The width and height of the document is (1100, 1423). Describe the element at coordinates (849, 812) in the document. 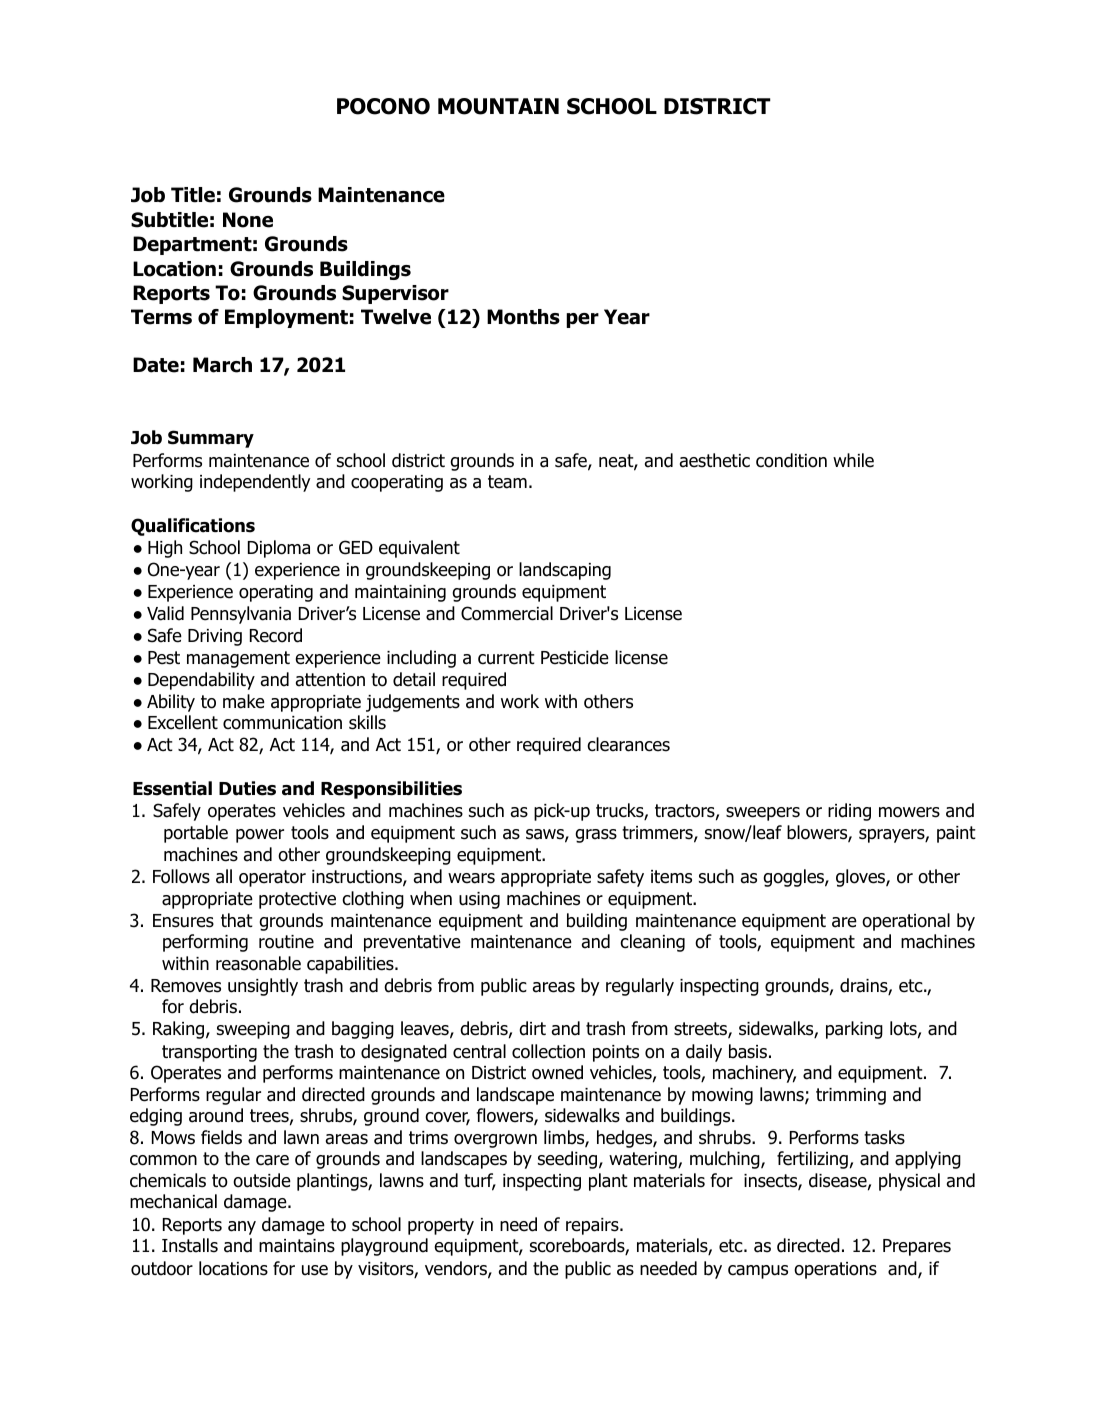

I see `riding` at that location.
